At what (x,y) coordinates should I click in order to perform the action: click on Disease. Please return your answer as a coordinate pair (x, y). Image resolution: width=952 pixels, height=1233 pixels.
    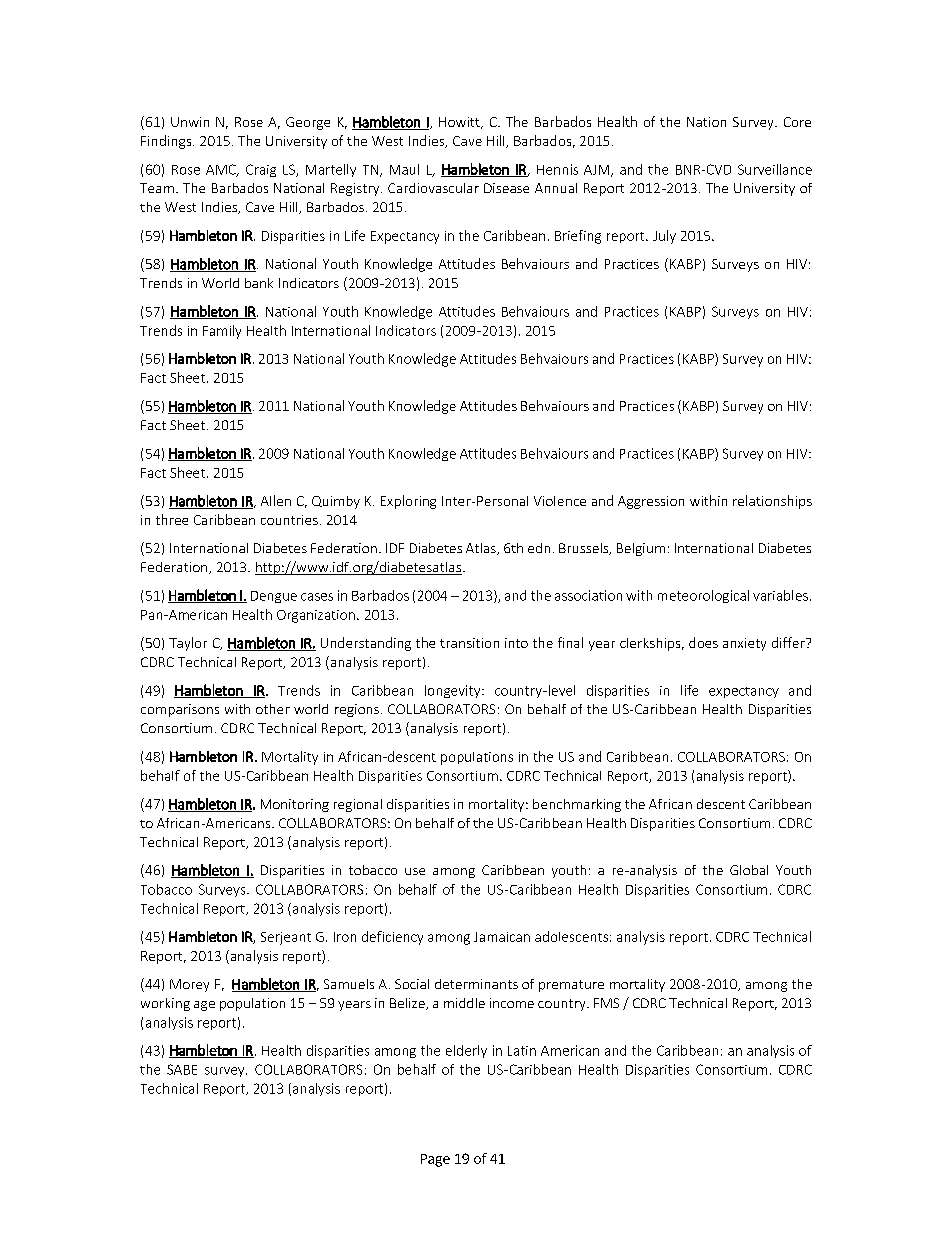
    Looking at the image, I should click on (506, 188).
